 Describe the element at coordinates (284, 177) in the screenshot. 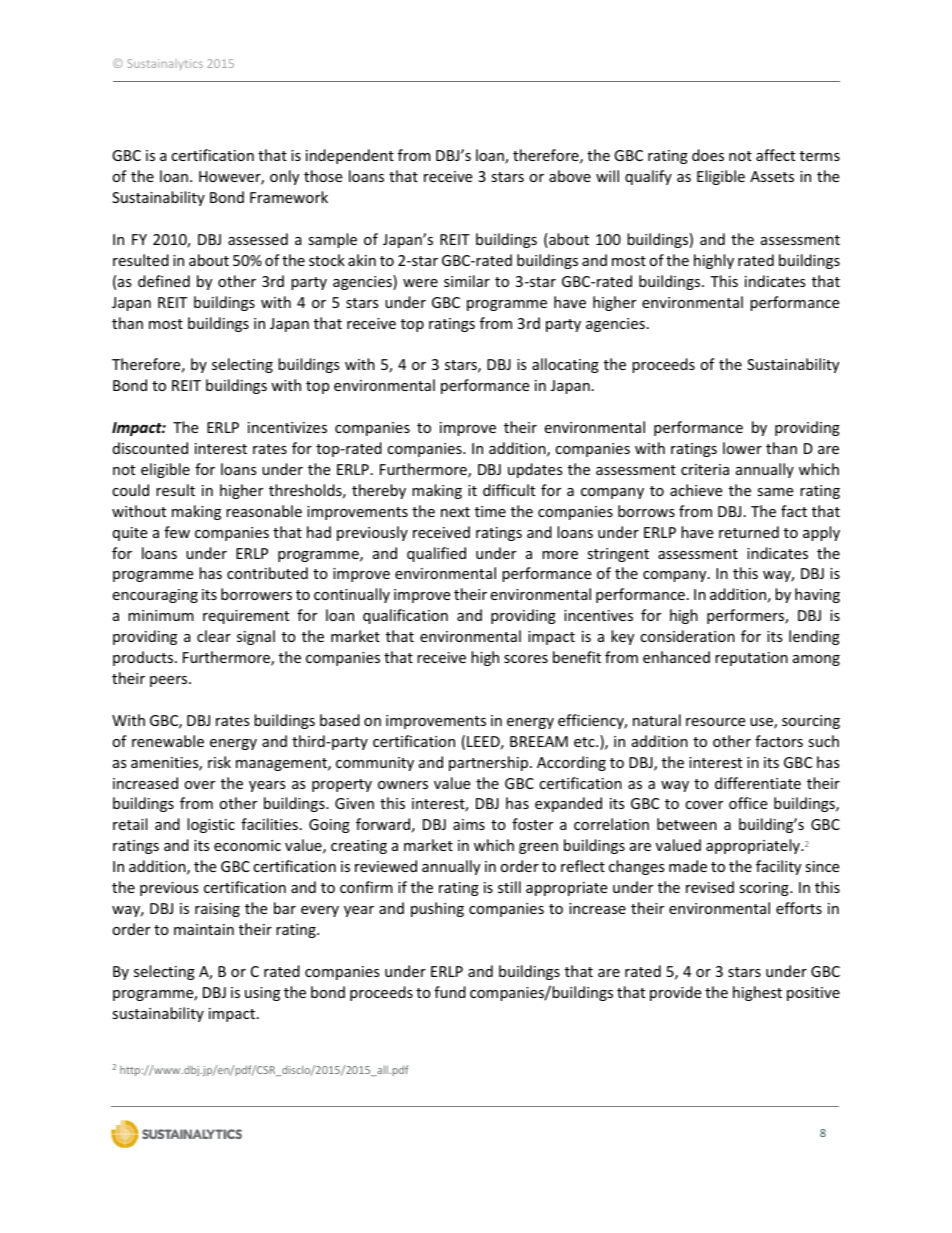

I see `only` at that location.
